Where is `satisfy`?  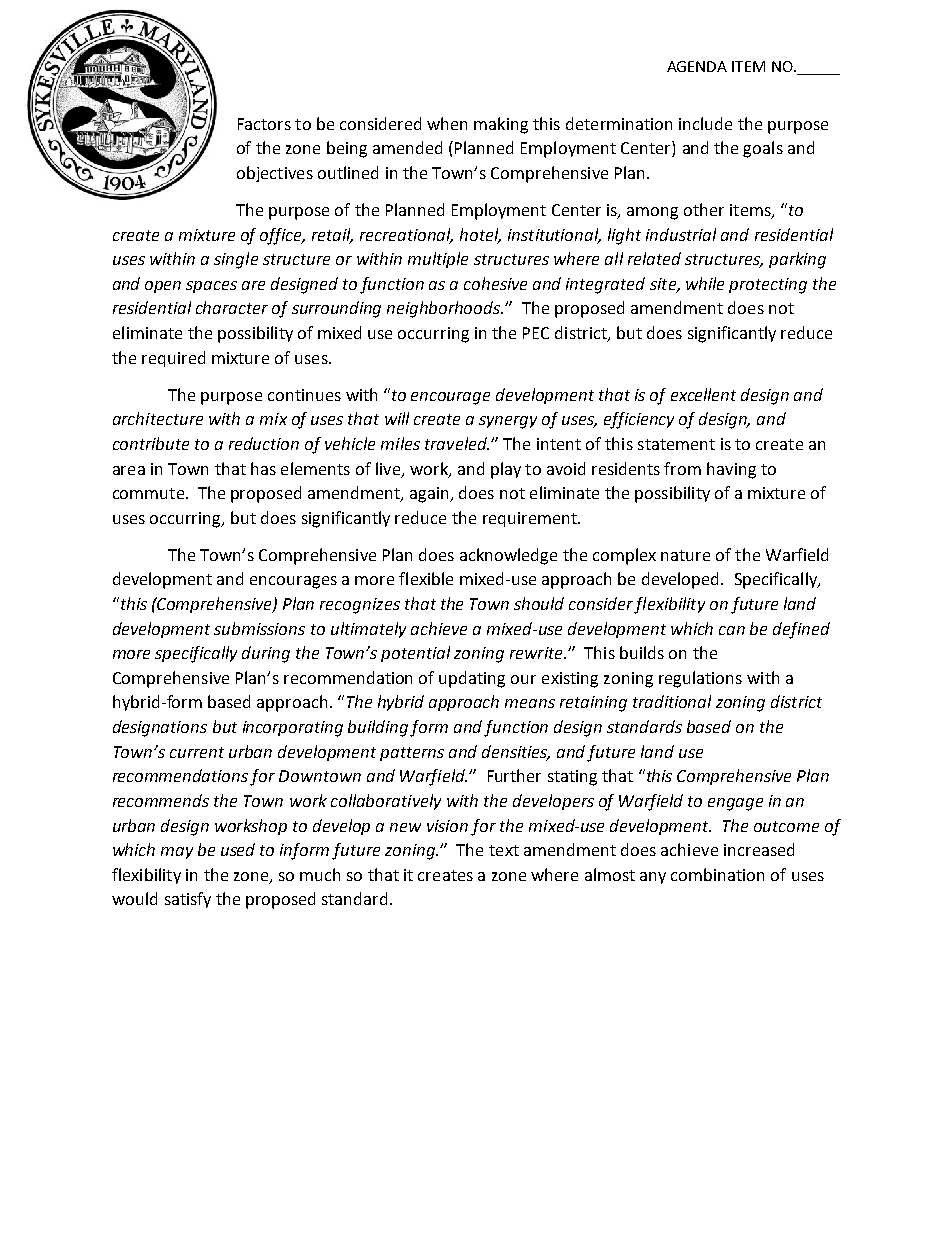
satisfy is located at coordinates (188, 900).
